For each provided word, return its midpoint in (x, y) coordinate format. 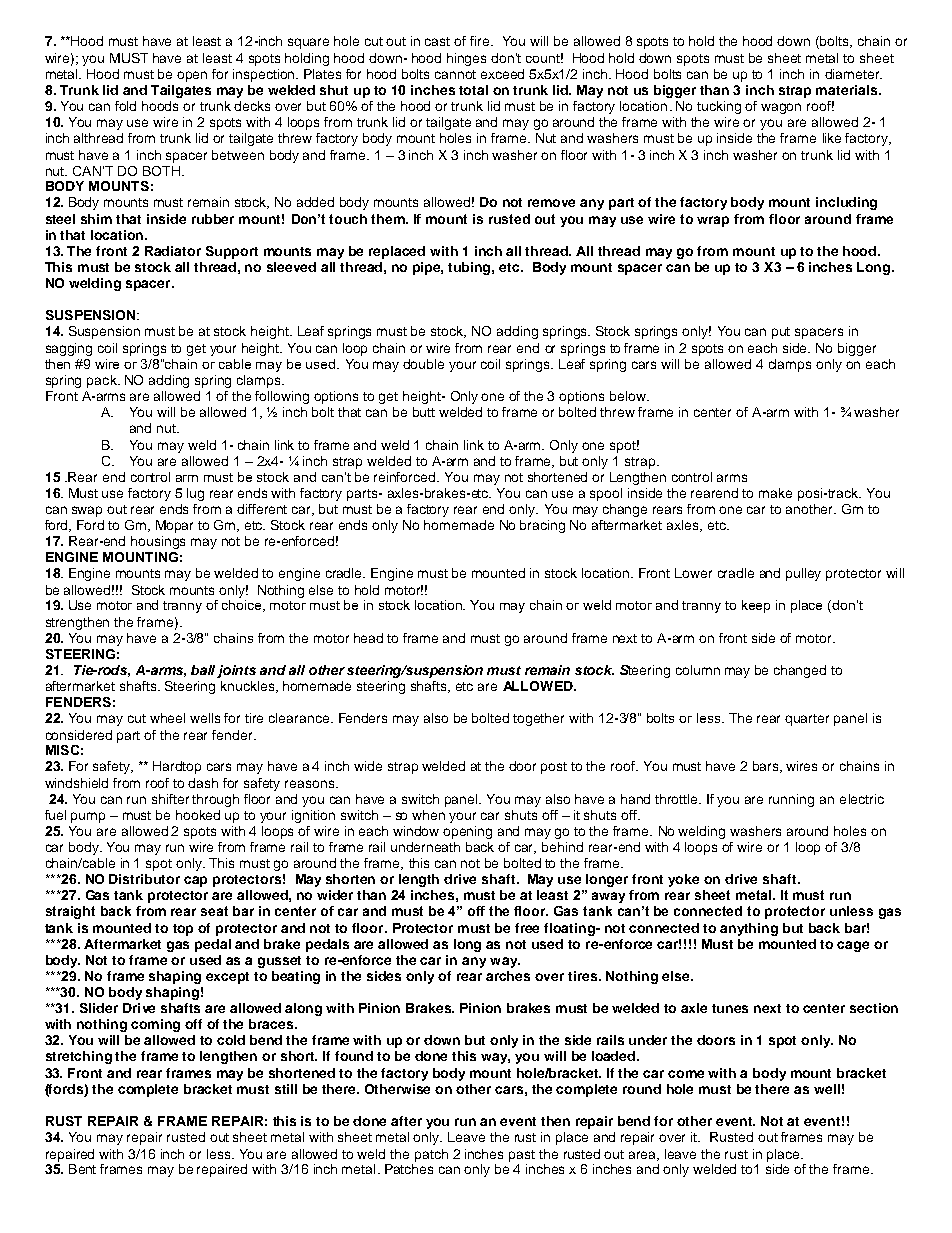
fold (125, 106)
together (538, 719)
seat (214, 911)
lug (195, 494)
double (423, 364)
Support (232, 252)
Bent (82, 1169)
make (775, 493)
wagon (781, 108)
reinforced (406, 477)
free (527, 928)
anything (749, 929)
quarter (807, 720)
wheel (167, 718)
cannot (455, 74)
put (781, 333)
